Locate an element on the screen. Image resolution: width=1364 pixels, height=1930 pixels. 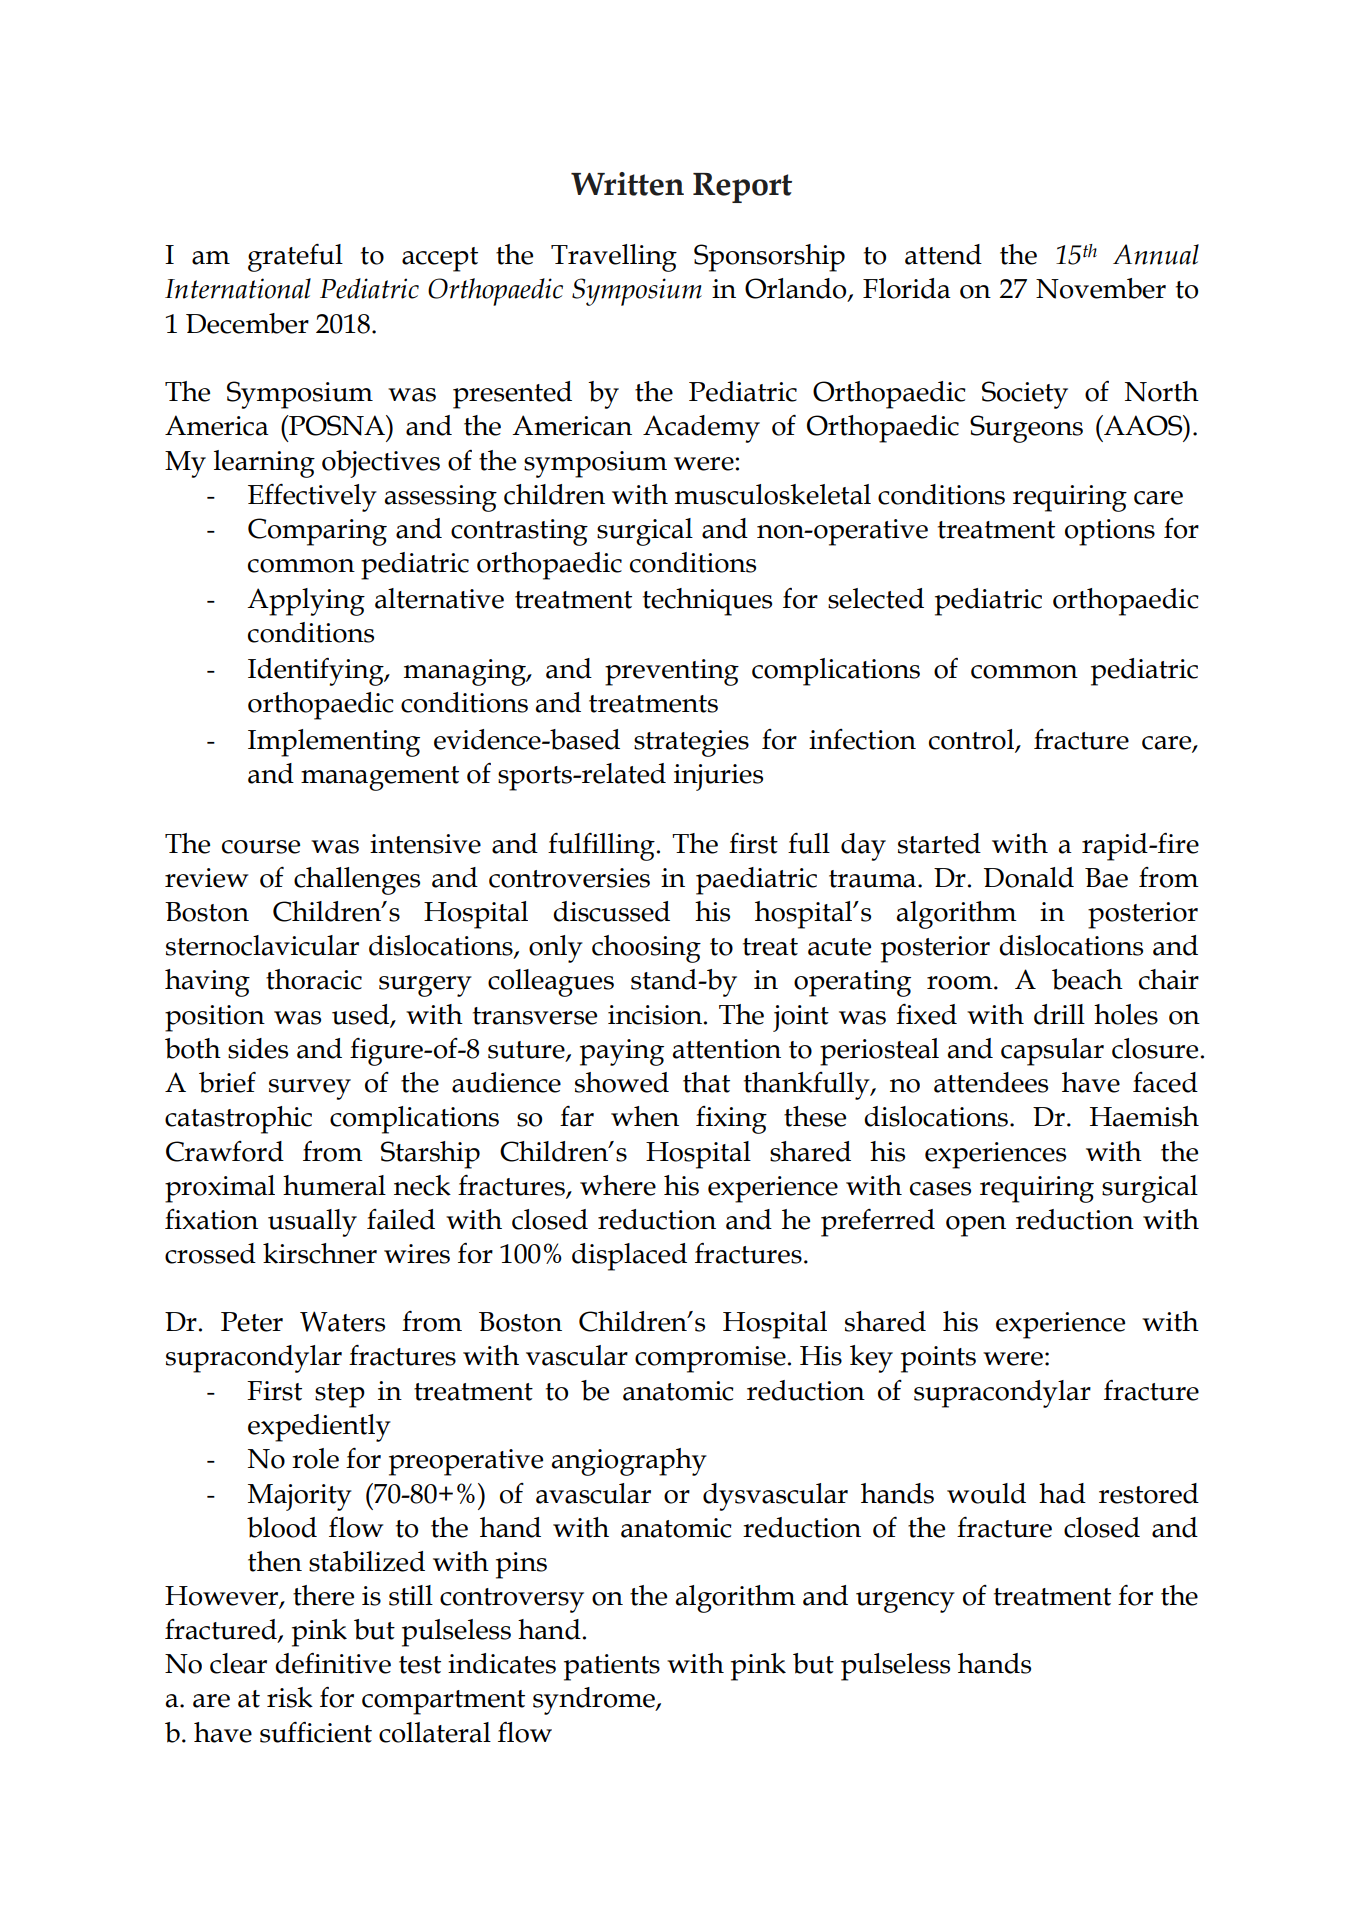
urgency is located at coordinates (905, 1602).
